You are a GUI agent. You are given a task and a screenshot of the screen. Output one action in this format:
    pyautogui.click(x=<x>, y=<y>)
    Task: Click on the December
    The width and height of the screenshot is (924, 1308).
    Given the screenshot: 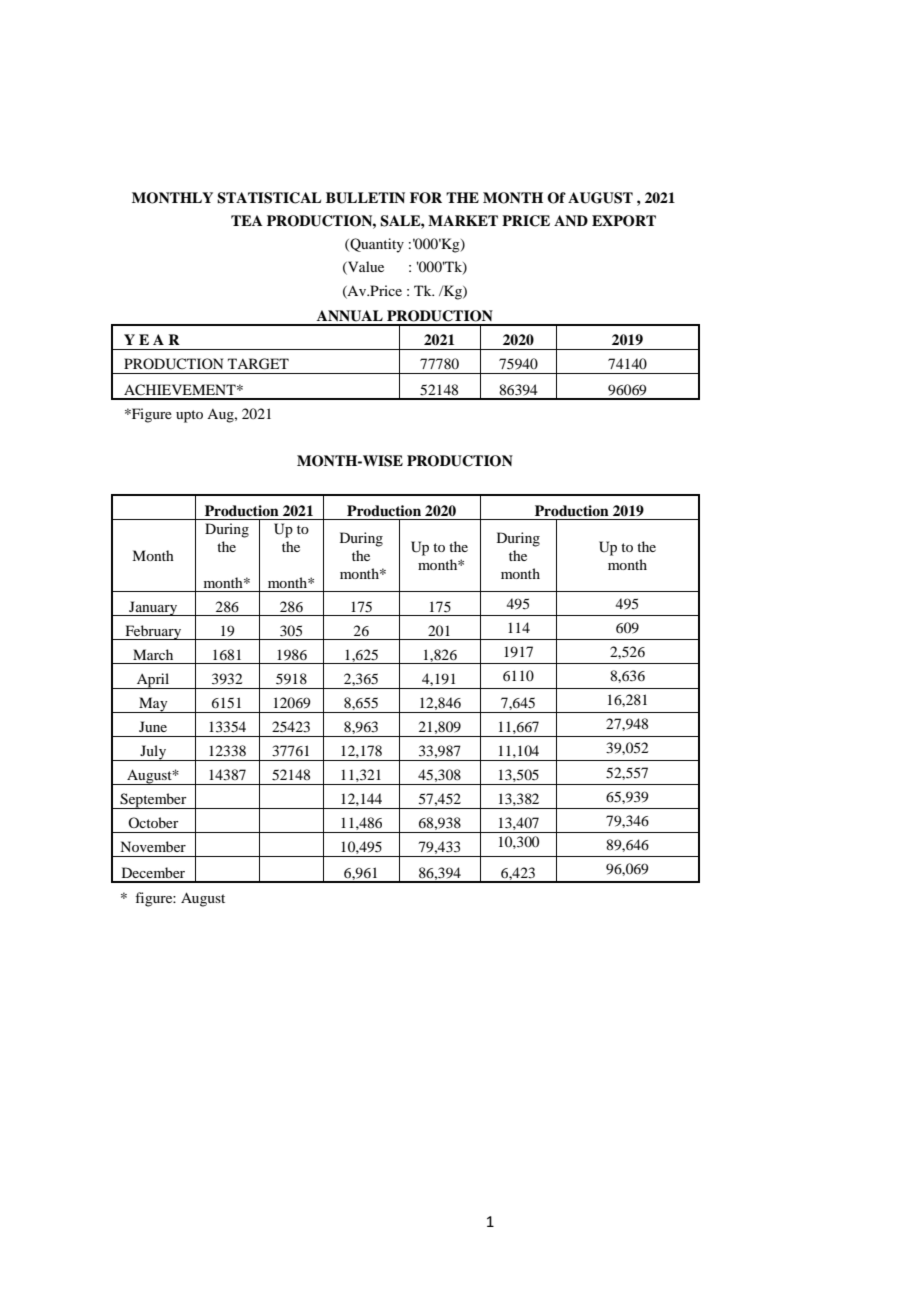 What is the action you would take?
    pyautogui.click(x=153, y=872)
